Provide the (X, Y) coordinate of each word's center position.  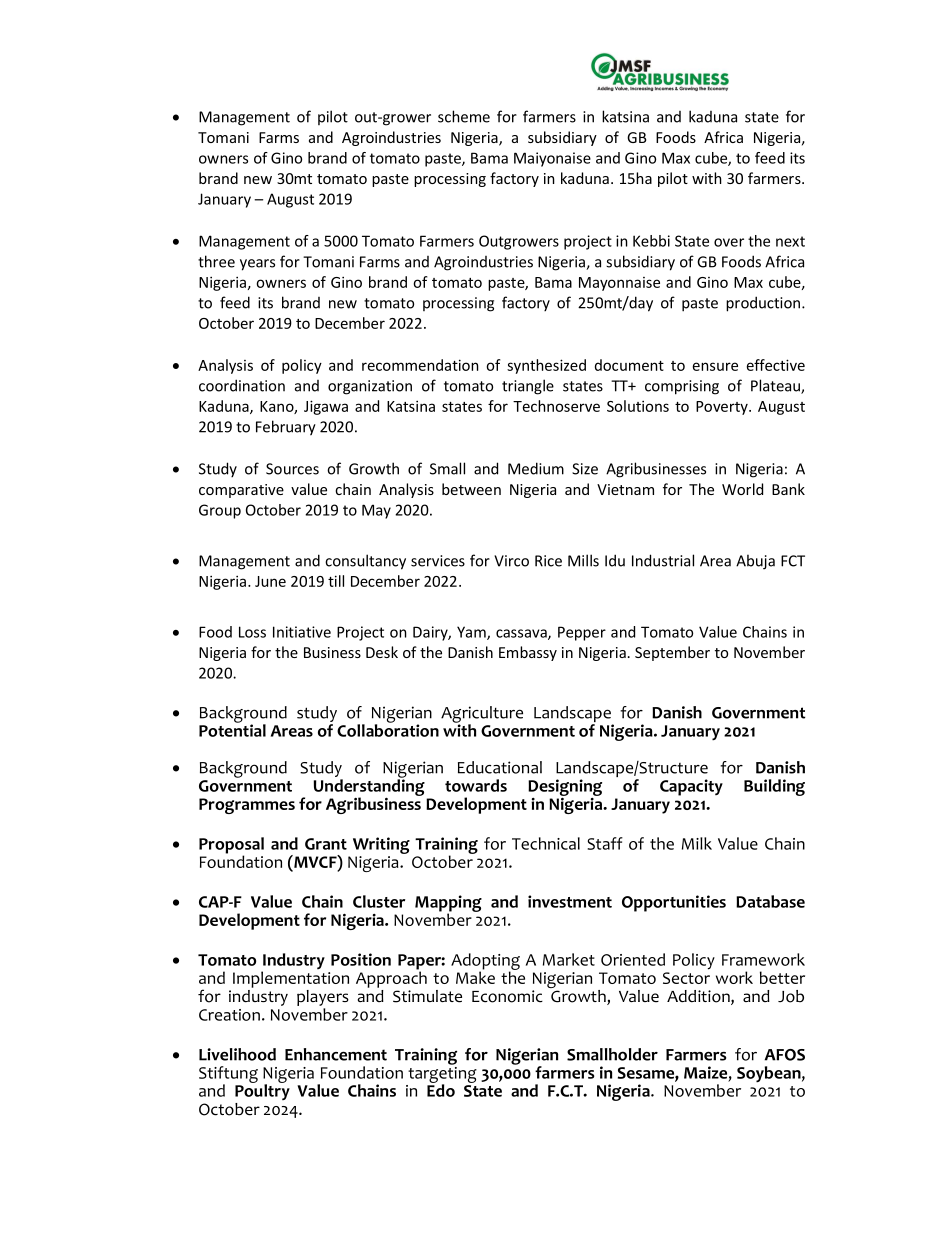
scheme (464, 116)
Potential (232, 729)
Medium (536, 468)
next (790, 241)
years (257, 265)
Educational (500, 767)
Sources (292, 469)
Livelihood (237, 1054)
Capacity (691, 787)
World (742, 489)
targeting (442, 1074)
